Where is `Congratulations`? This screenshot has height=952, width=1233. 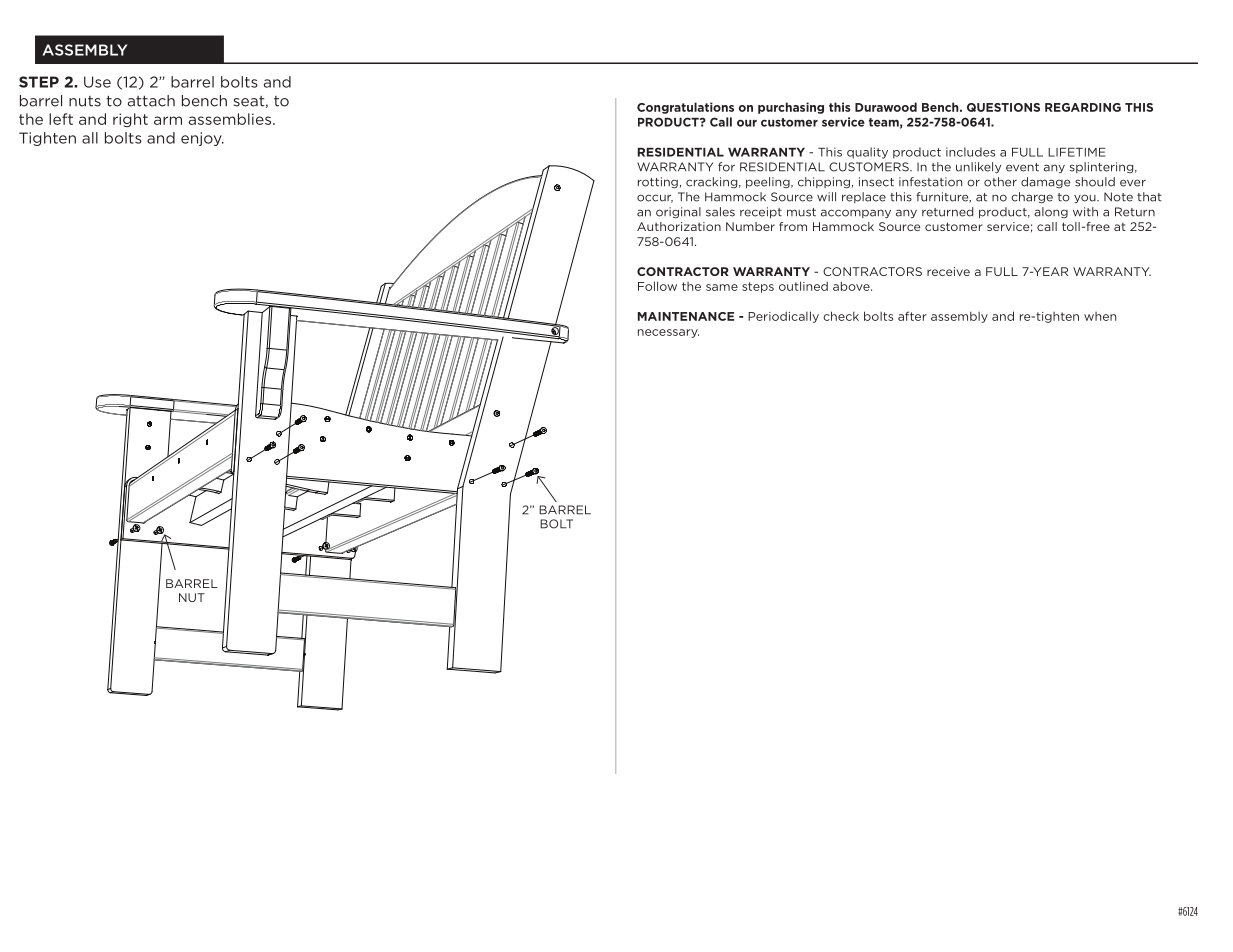
Congratulations is located at coordinates (685, 108).
